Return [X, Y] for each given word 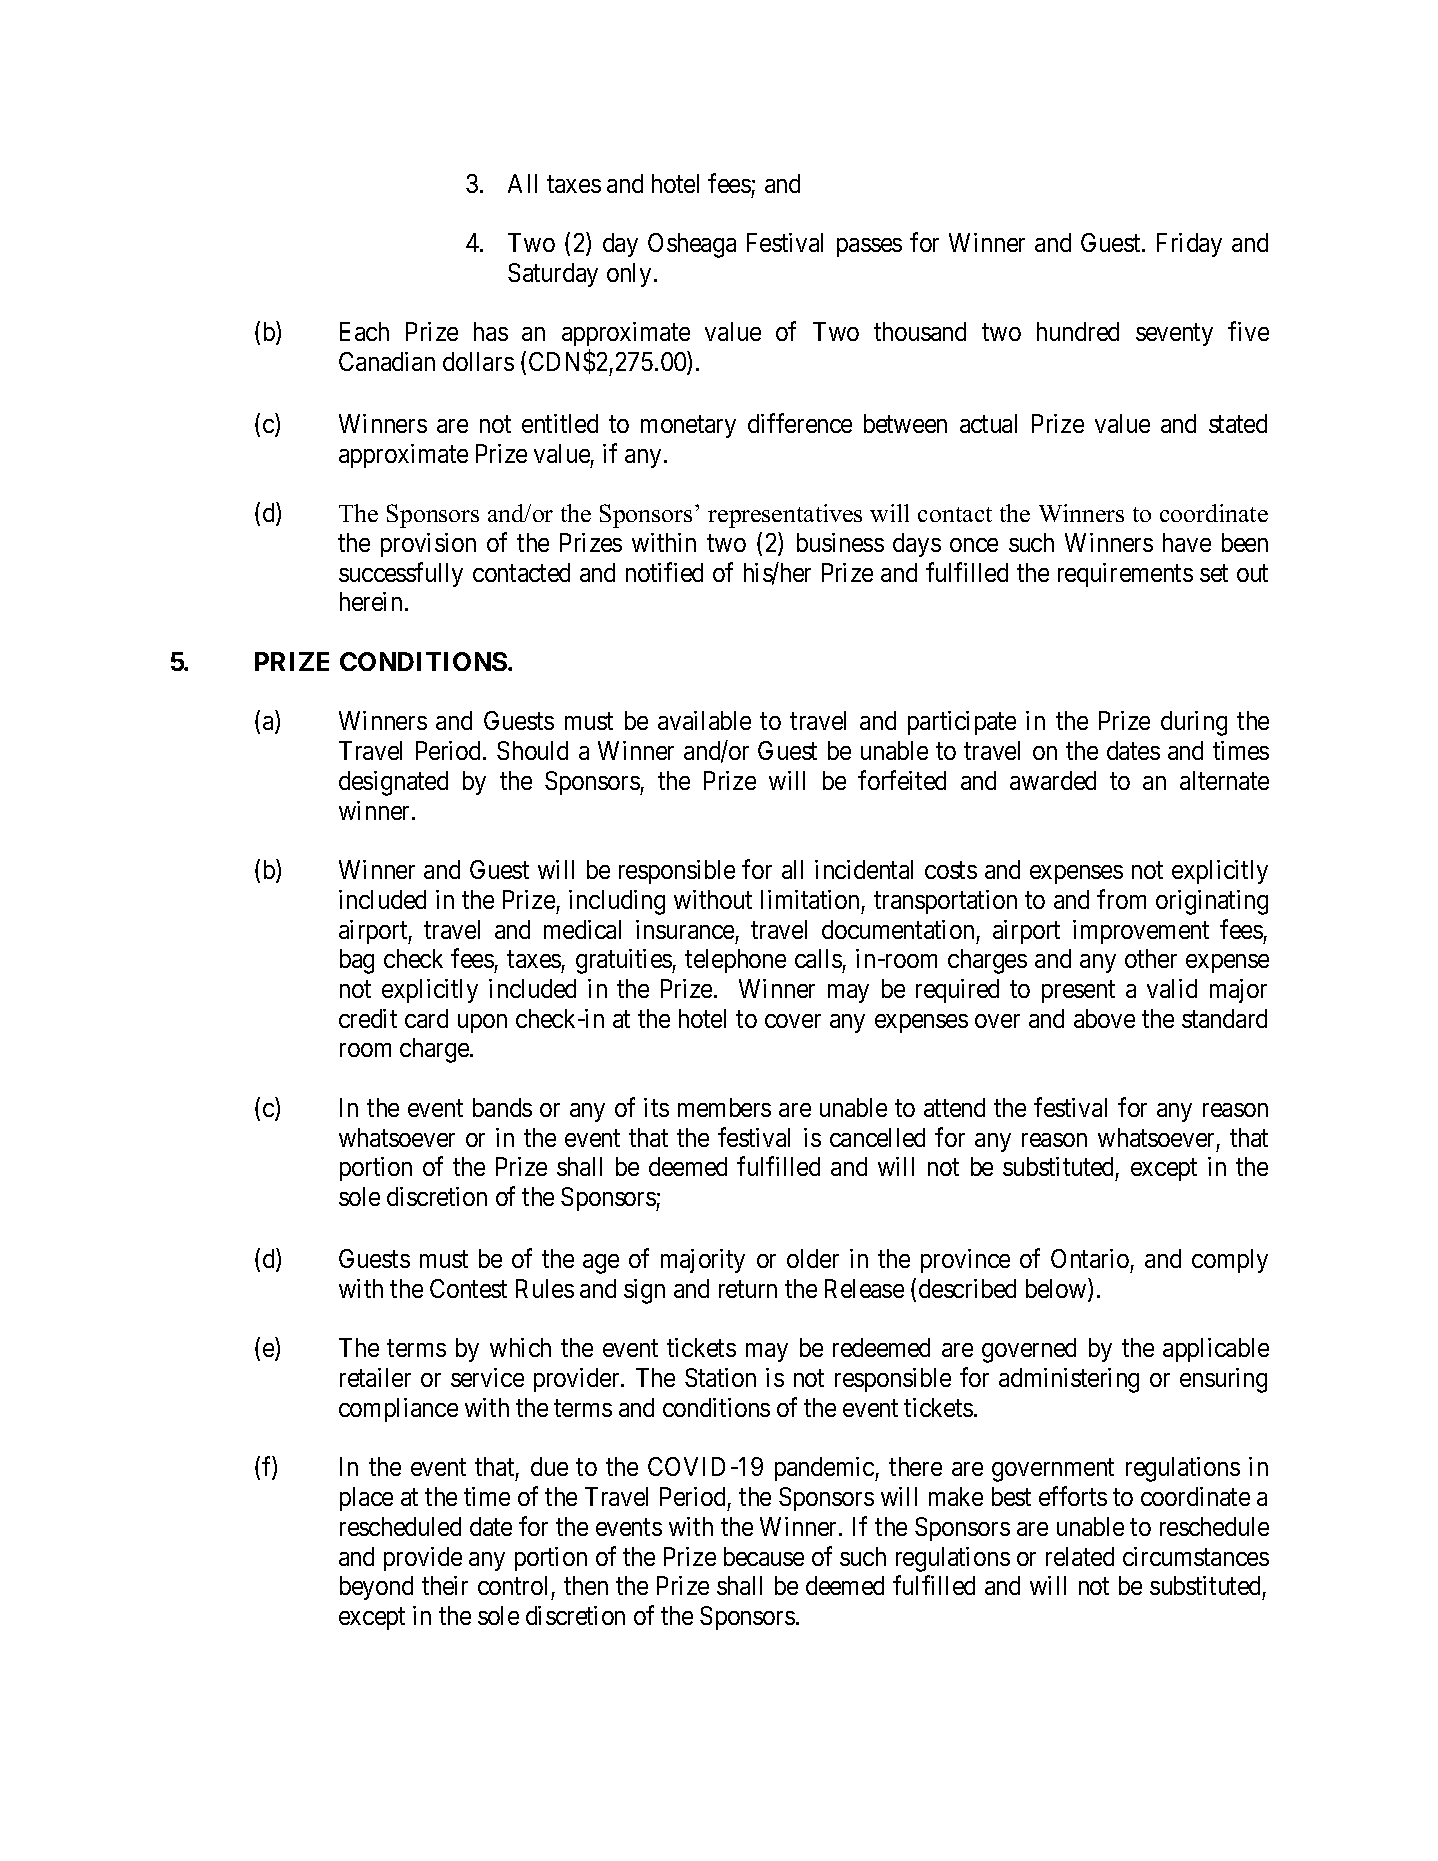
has [491, 331]
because [764, 1556]
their [445, 1585]
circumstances [1196, 1556]
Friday [1189, 245]
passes [869, 247]
